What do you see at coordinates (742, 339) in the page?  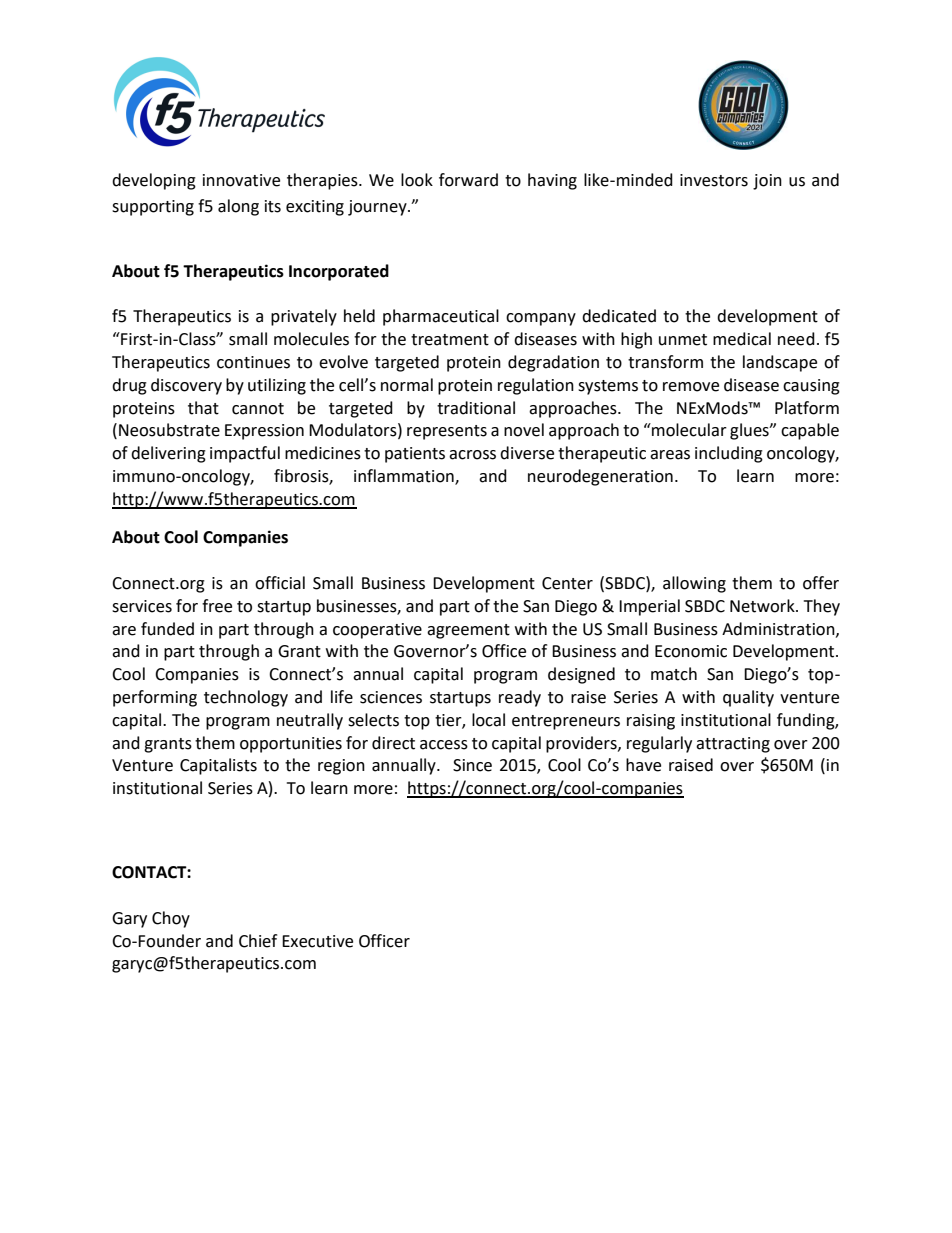 I see `medical` at bounding box center [742, 339].
